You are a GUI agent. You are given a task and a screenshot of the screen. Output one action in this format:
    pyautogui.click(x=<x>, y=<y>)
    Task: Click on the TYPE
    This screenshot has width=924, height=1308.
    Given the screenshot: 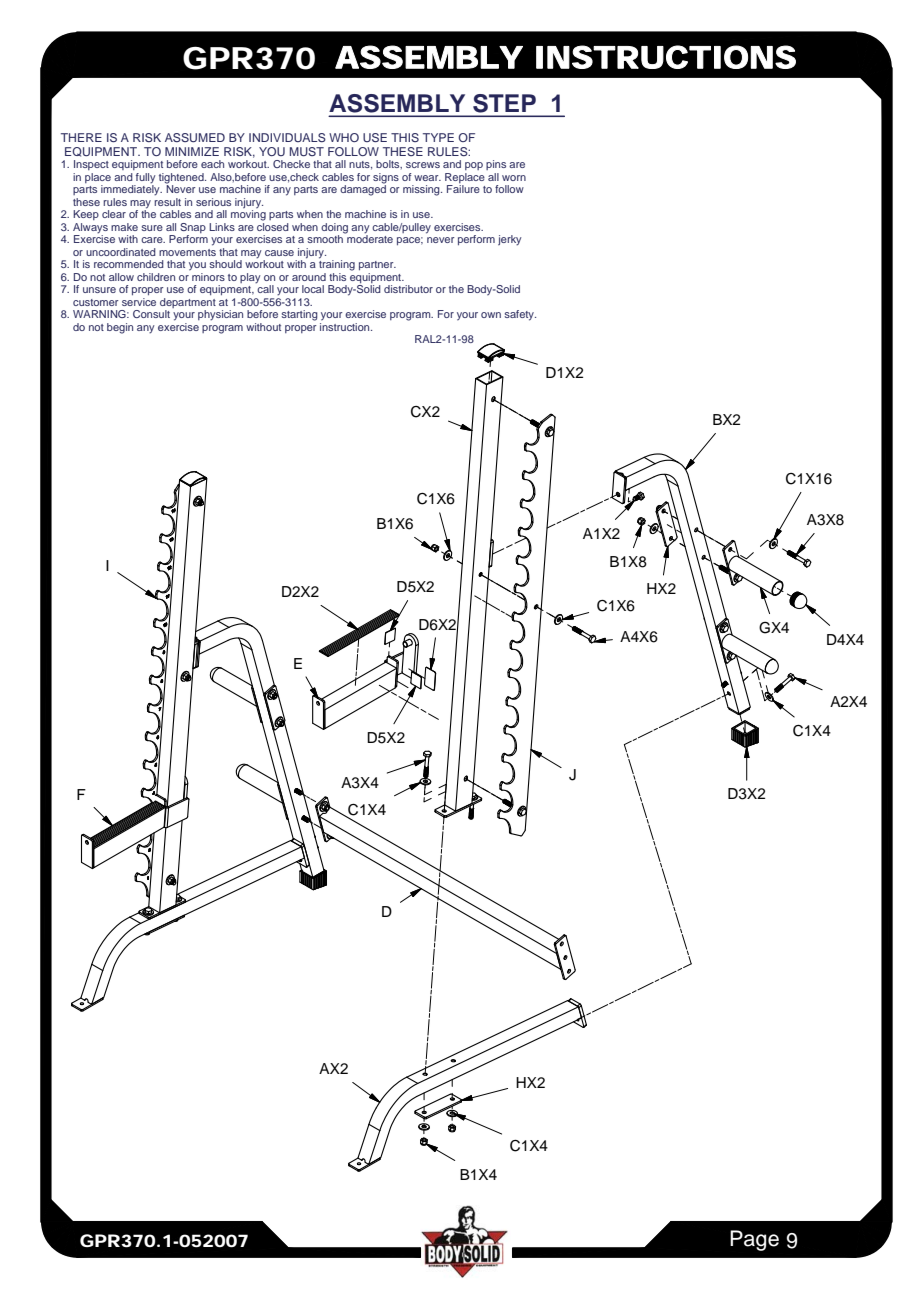 What is the action you would take?
    pyautogui.click(x=438, y=137)
